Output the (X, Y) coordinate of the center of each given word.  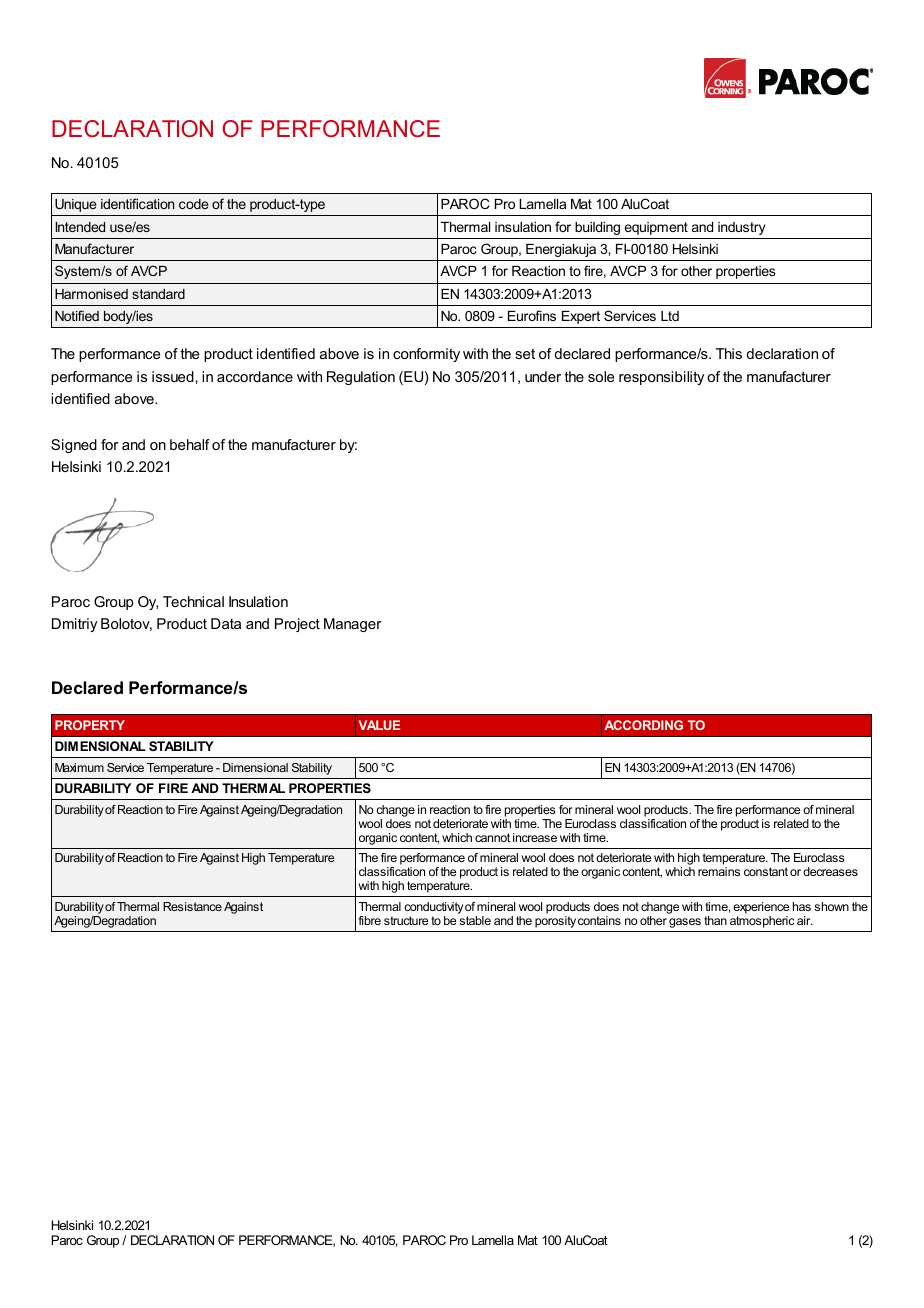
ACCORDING (643, 725)
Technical (193, 601)
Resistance (192, 906)
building (597, 228)
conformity (426, 355)
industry (741, 228)
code (193, 204)
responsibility (661, 378)
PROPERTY (90, 725)
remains (719, 871)
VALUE (379, 725)
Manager (353, 625)
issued (173, 376)
